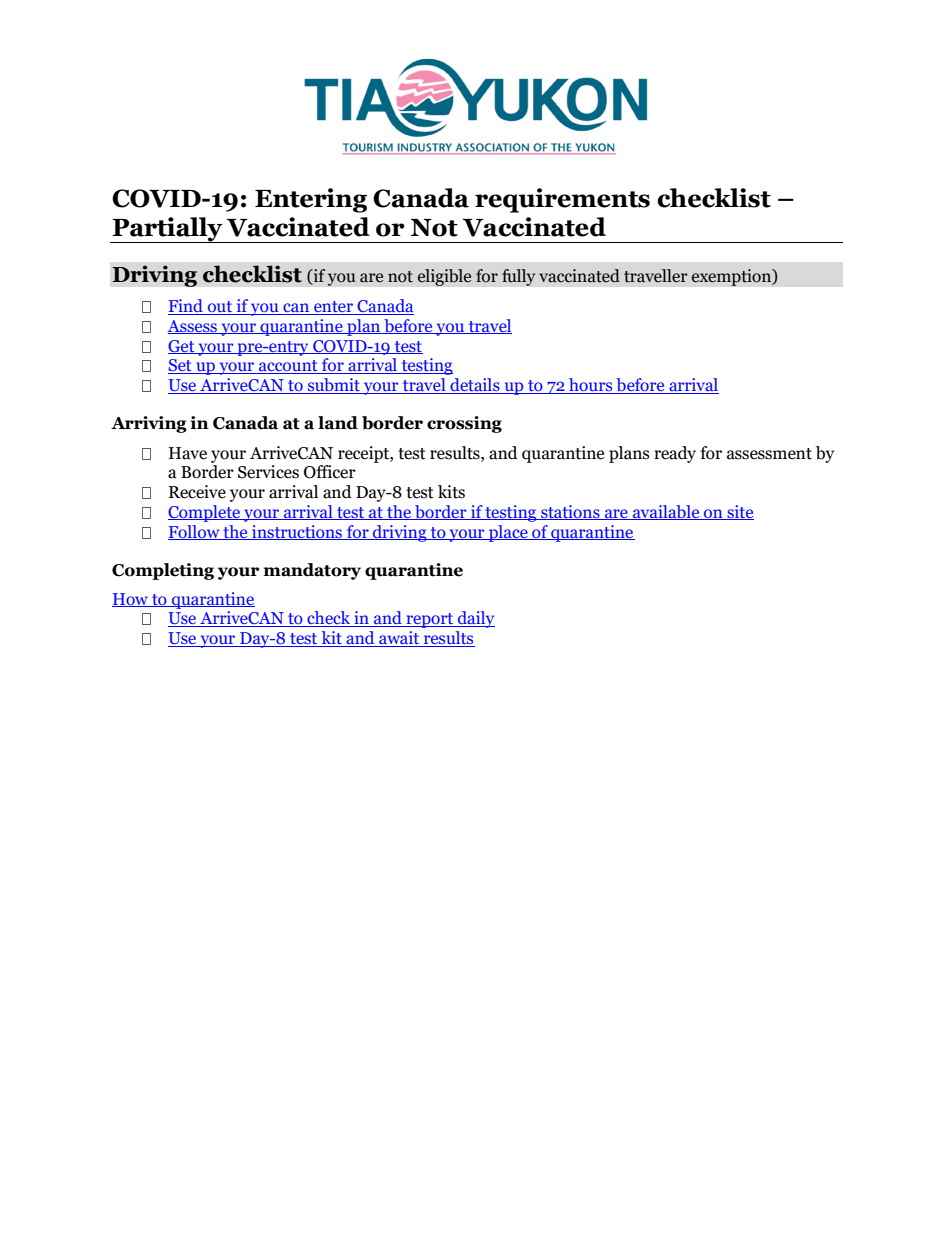 The image size is (952, 1233). I want to click on ready, so click(675, 454).
